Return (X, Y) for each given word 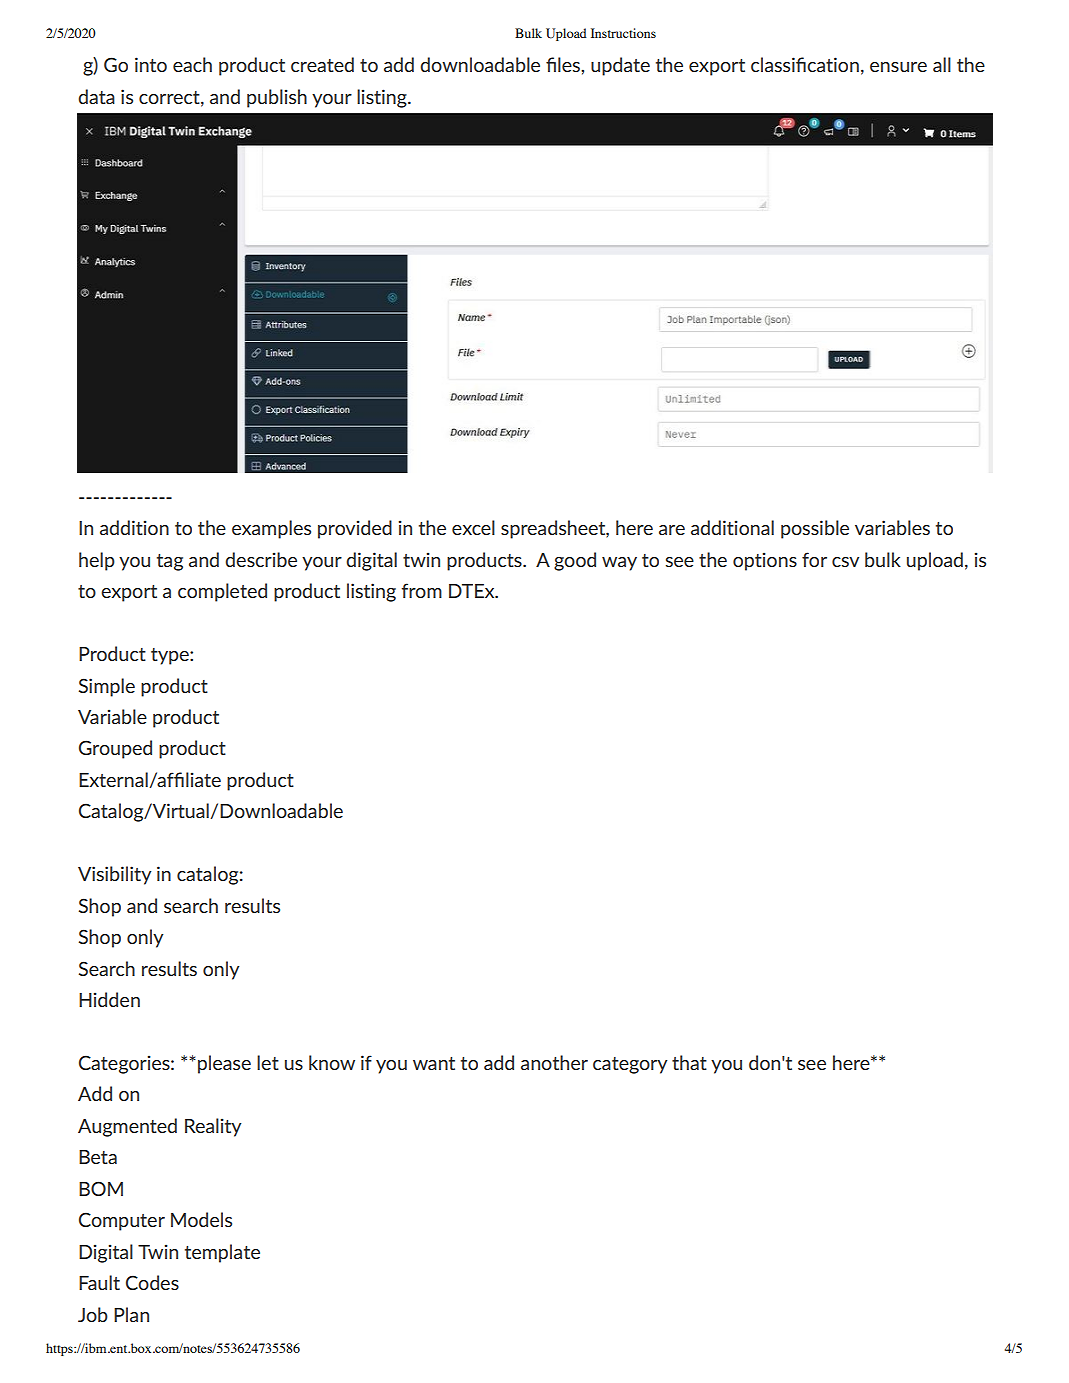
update (620, 66)
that (689, 1062)
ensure (898, 67)
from (422, 590)
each (192, 64)
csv (845, 562)
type (171, 656)
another (554, 1062)
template (222, 1253)
